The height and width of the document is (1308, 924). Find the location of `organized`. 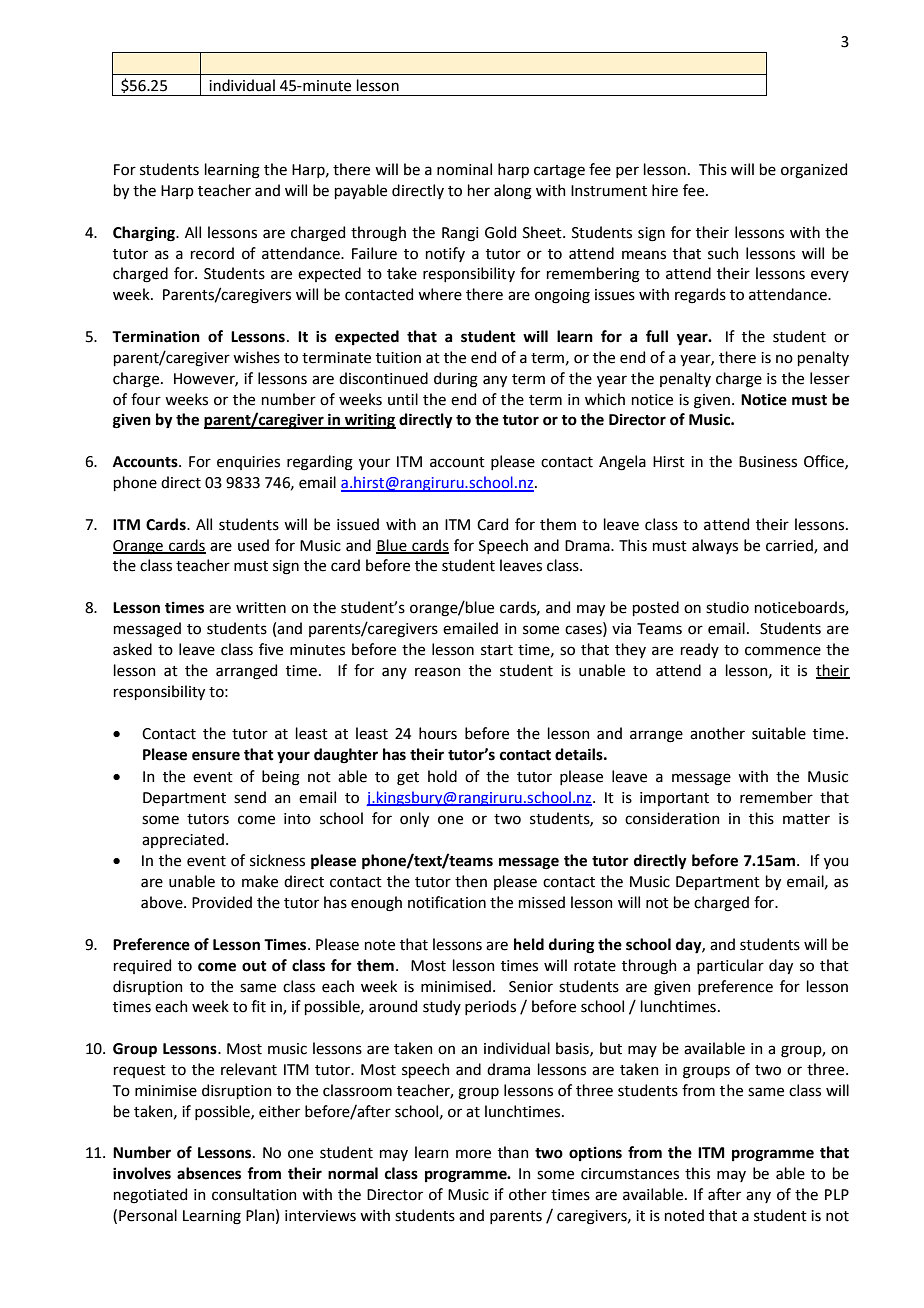

organized is located at coordinates (814, 171).
